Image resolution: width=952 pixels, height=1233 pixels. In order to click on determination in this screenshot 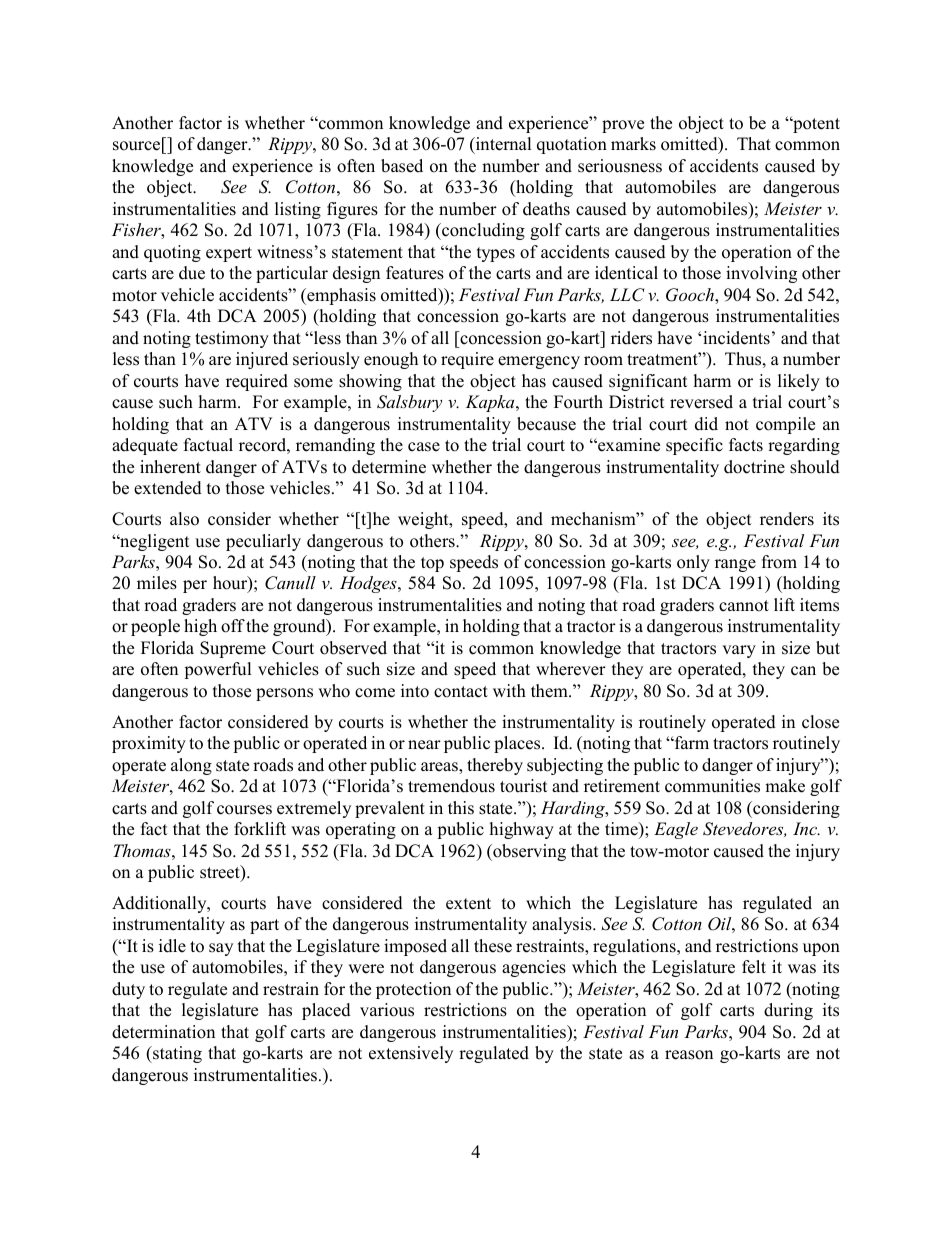, I will do `click(163, 1032)`.
